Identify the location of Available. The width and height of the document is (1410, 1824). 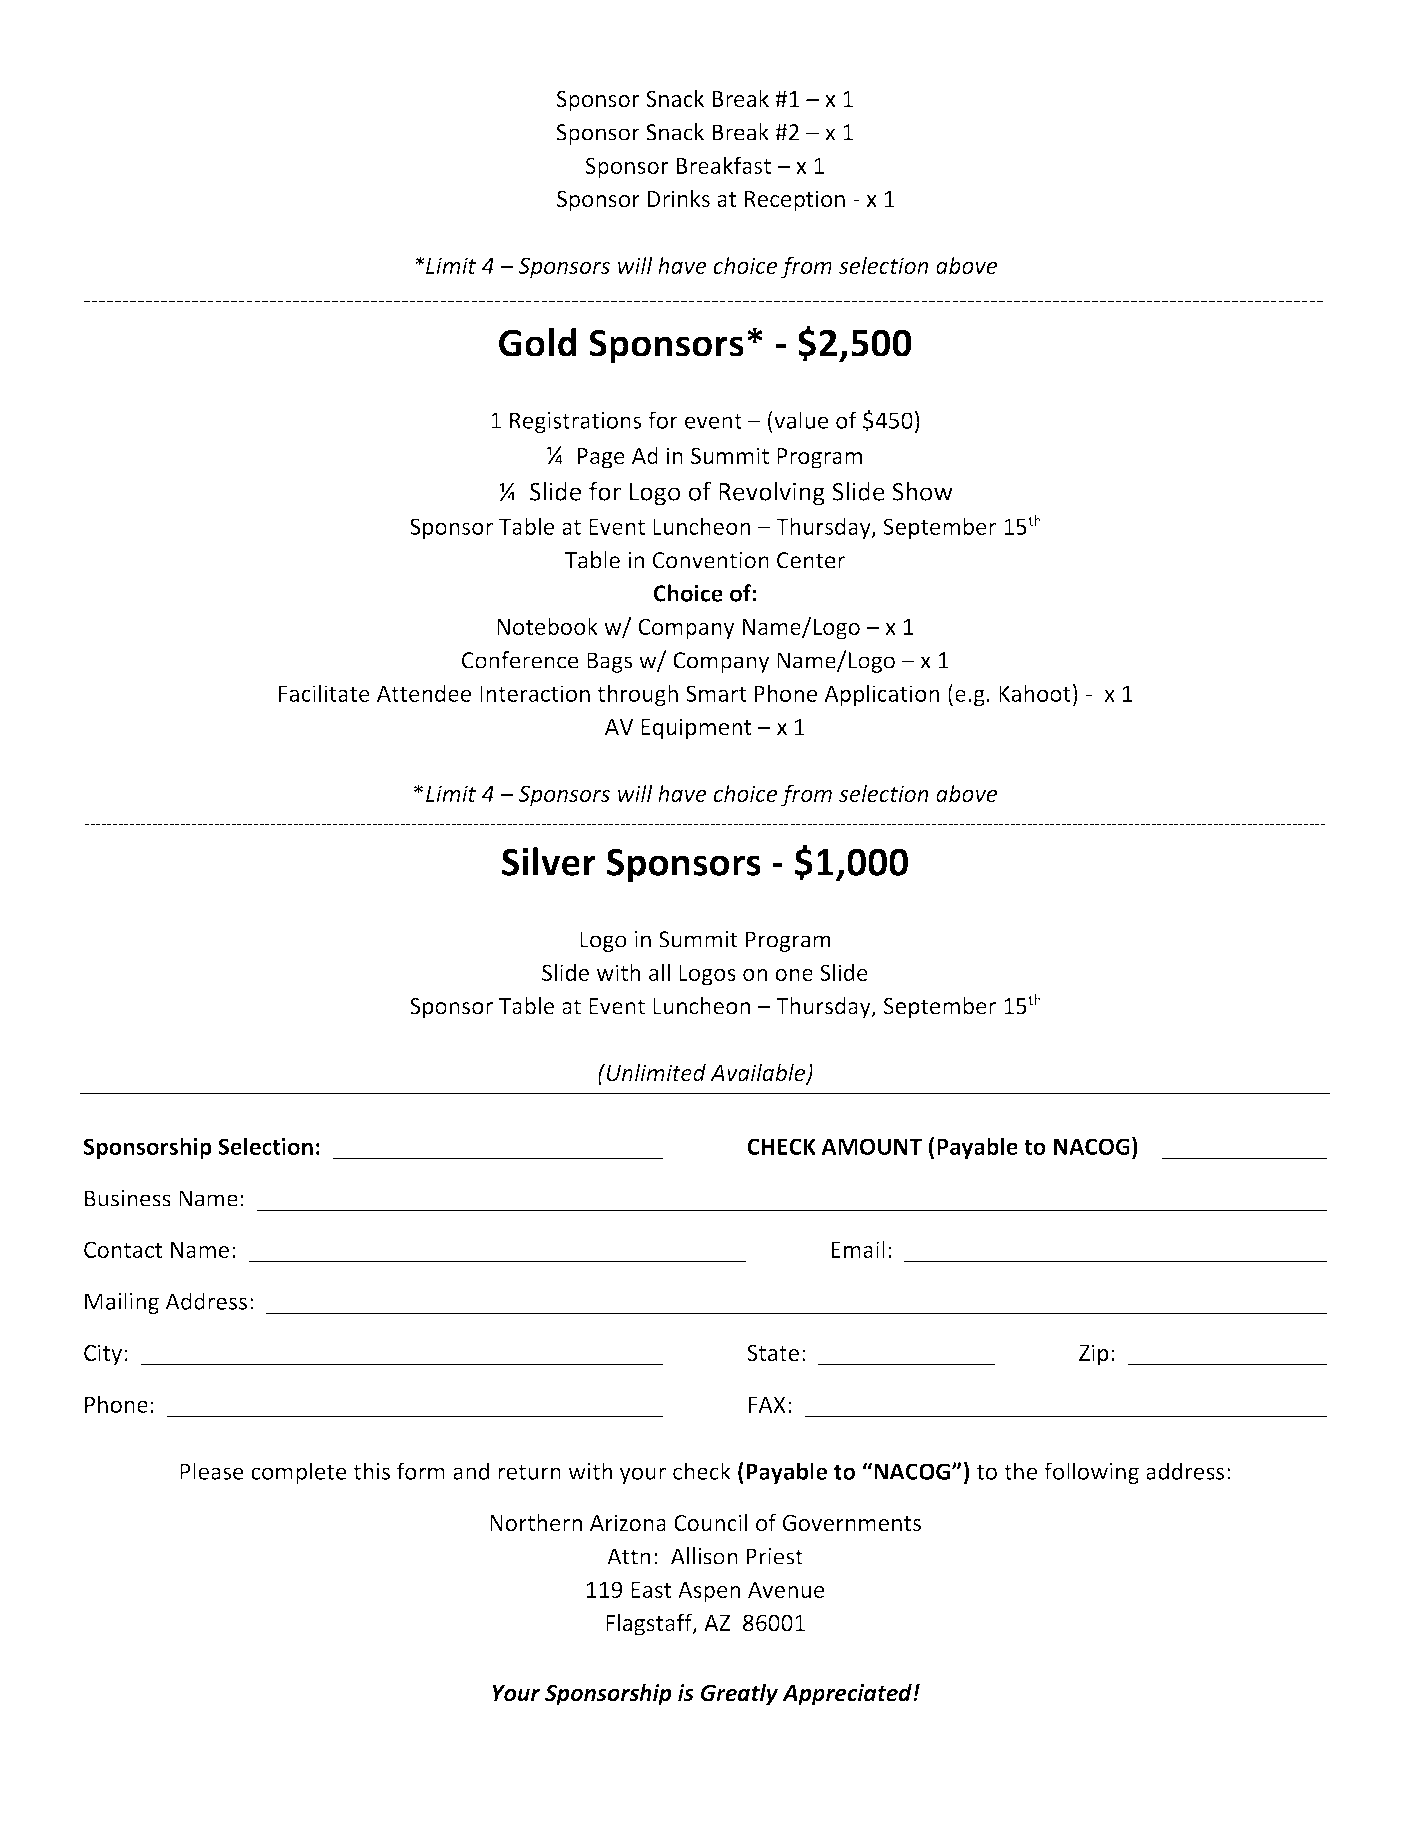
(759, 1073).
